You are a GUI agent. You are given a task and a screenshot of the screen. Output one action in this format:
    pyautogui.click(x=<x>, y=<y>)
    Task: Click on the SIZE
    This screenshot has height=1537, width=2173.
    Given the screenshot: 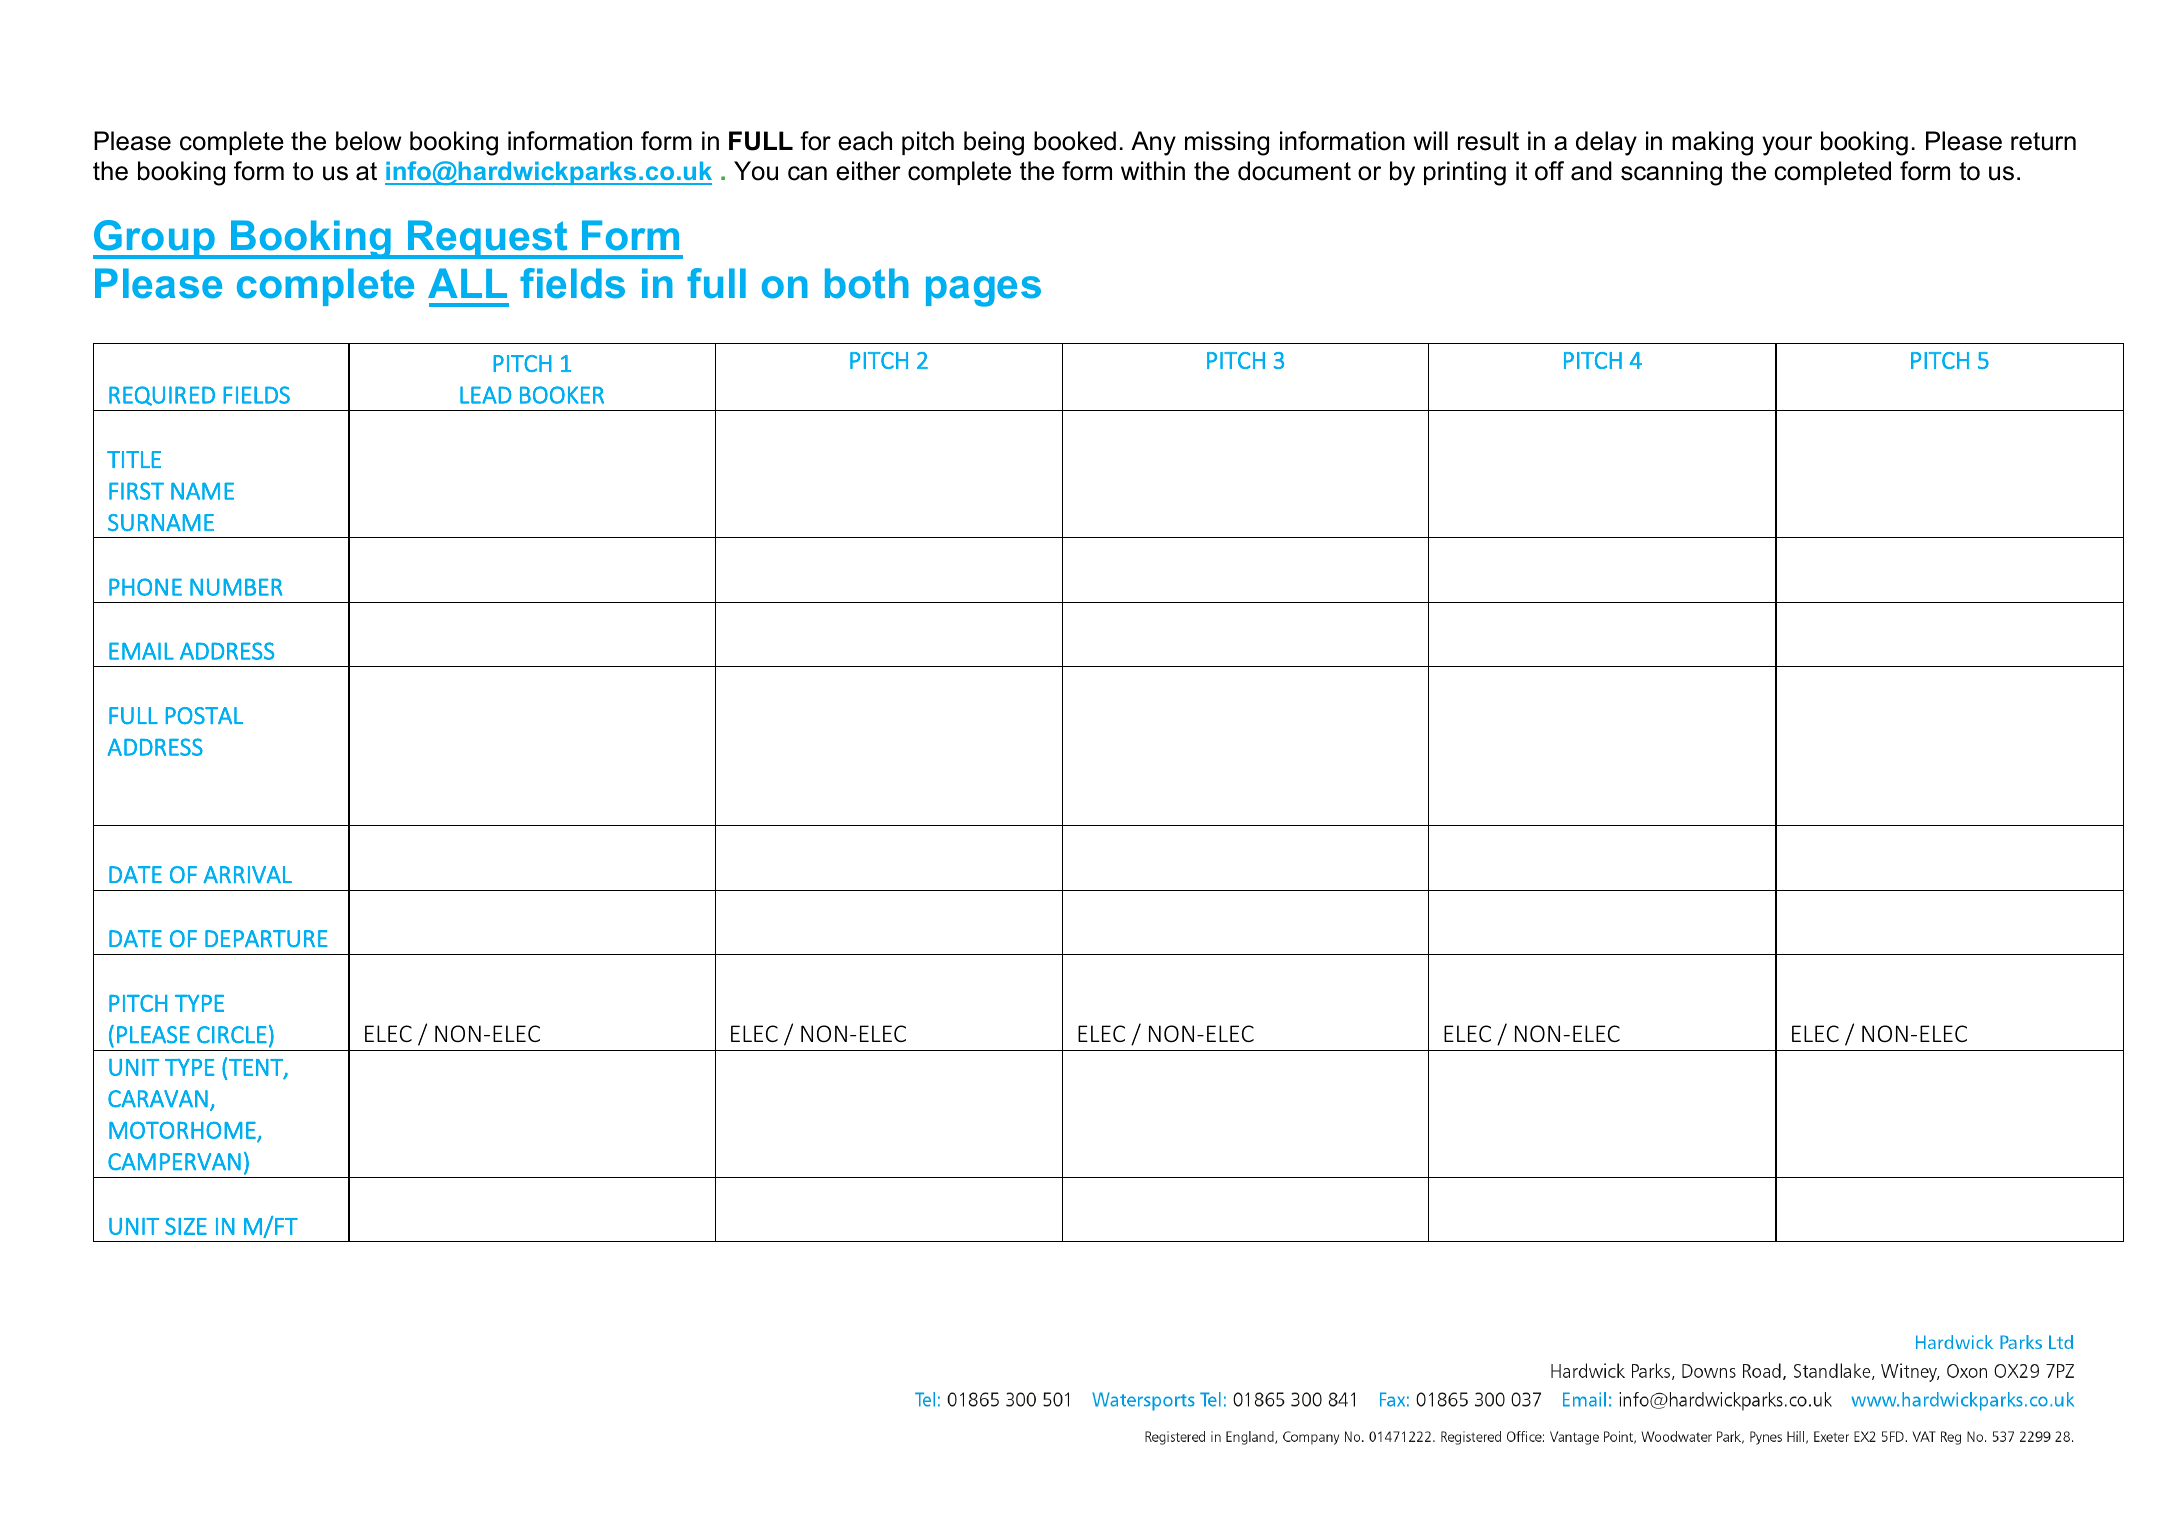 What is the action you would take?
    pyautogui.click(x=186, y=1226)
